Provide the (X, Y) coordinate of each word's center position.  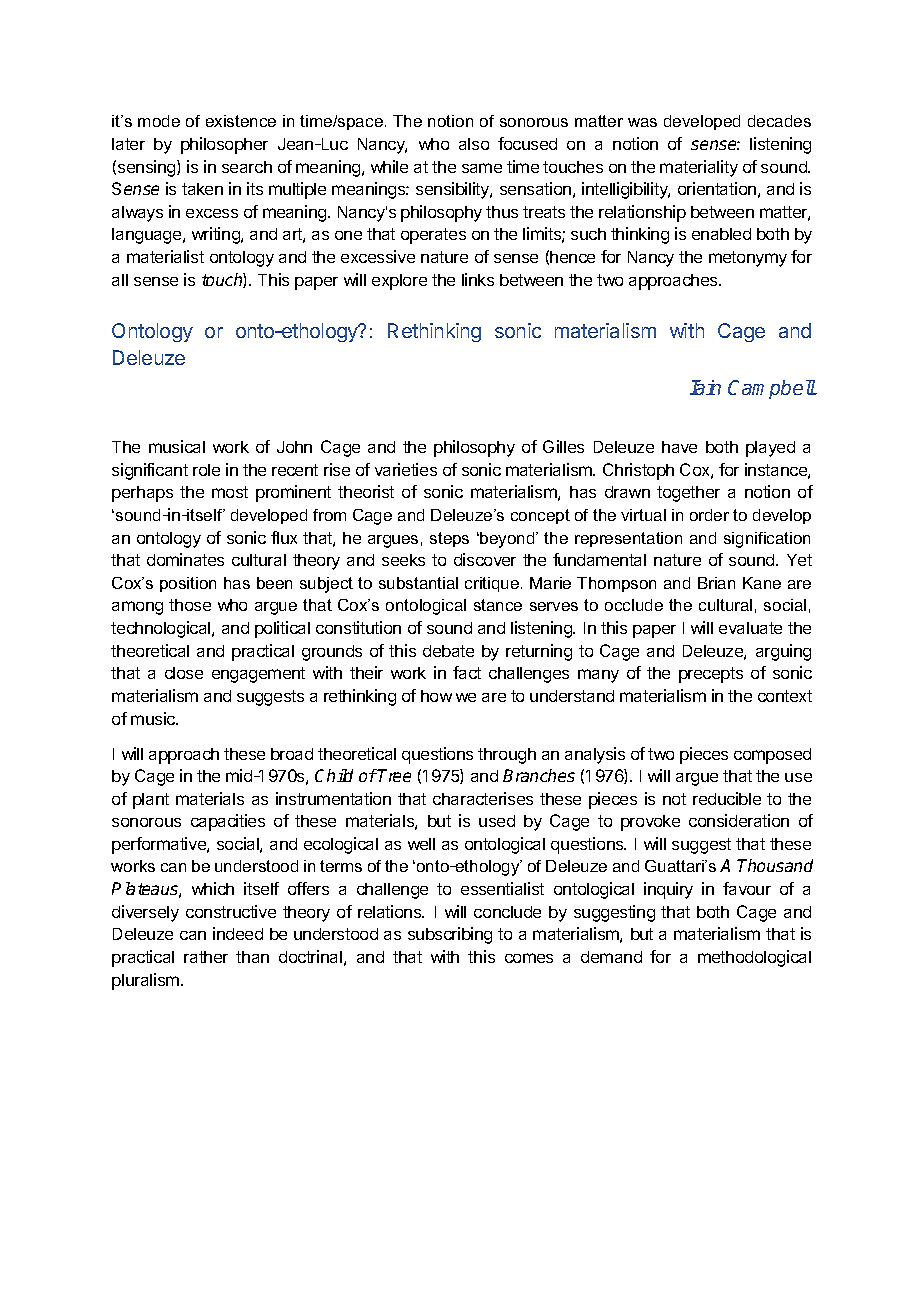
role (206, 470)
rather (206, 957)
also (474, 144)
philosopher (224, 145)
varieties (406, 469)
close (184, 673)
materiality (699, 168)
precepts (711, 675)
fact (467, 672)
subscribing (450, 935)
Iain (705, 387)
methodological (754, 958)
